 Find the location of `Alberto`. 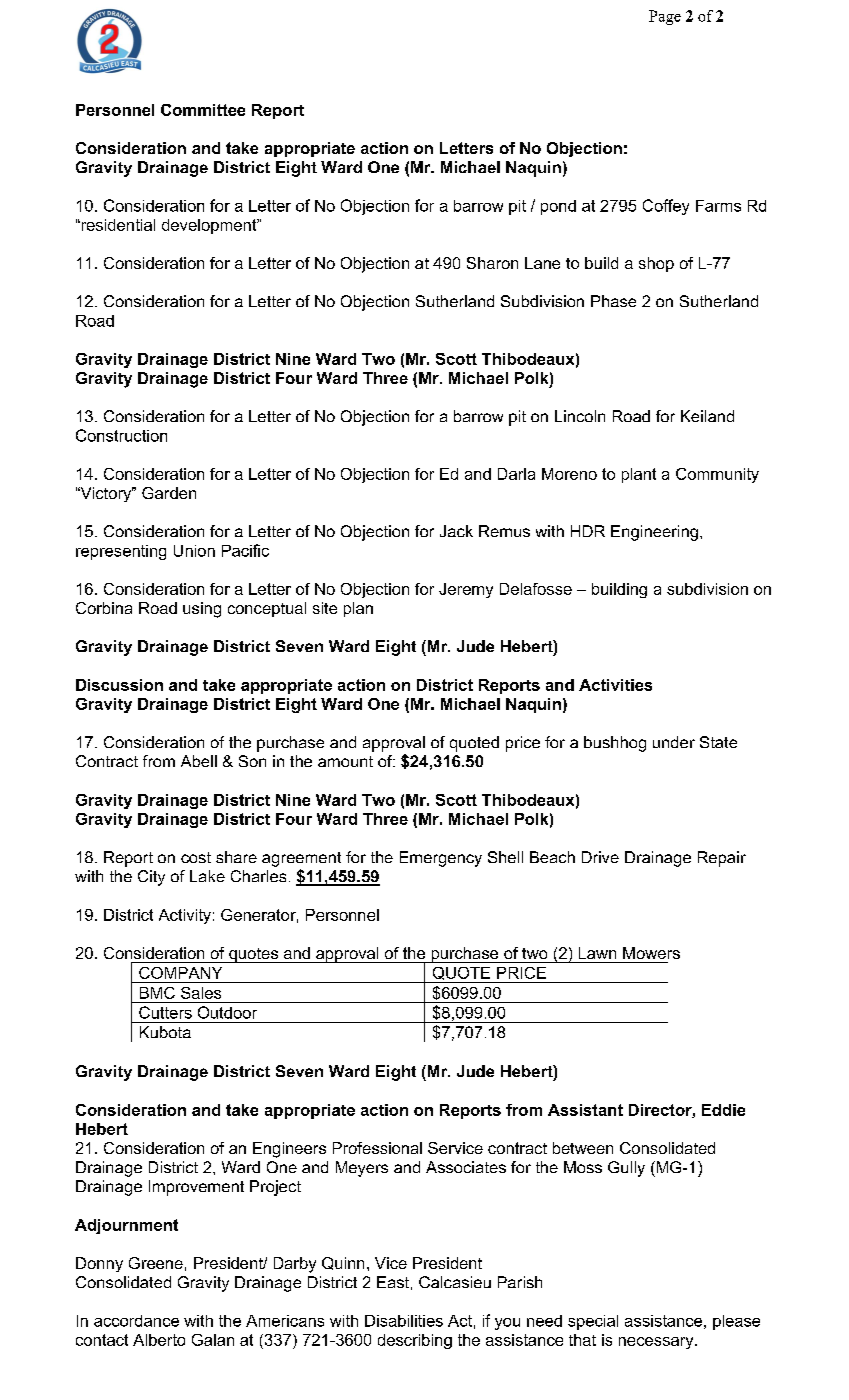

Alberto is located at coordinates (159, 1340).
